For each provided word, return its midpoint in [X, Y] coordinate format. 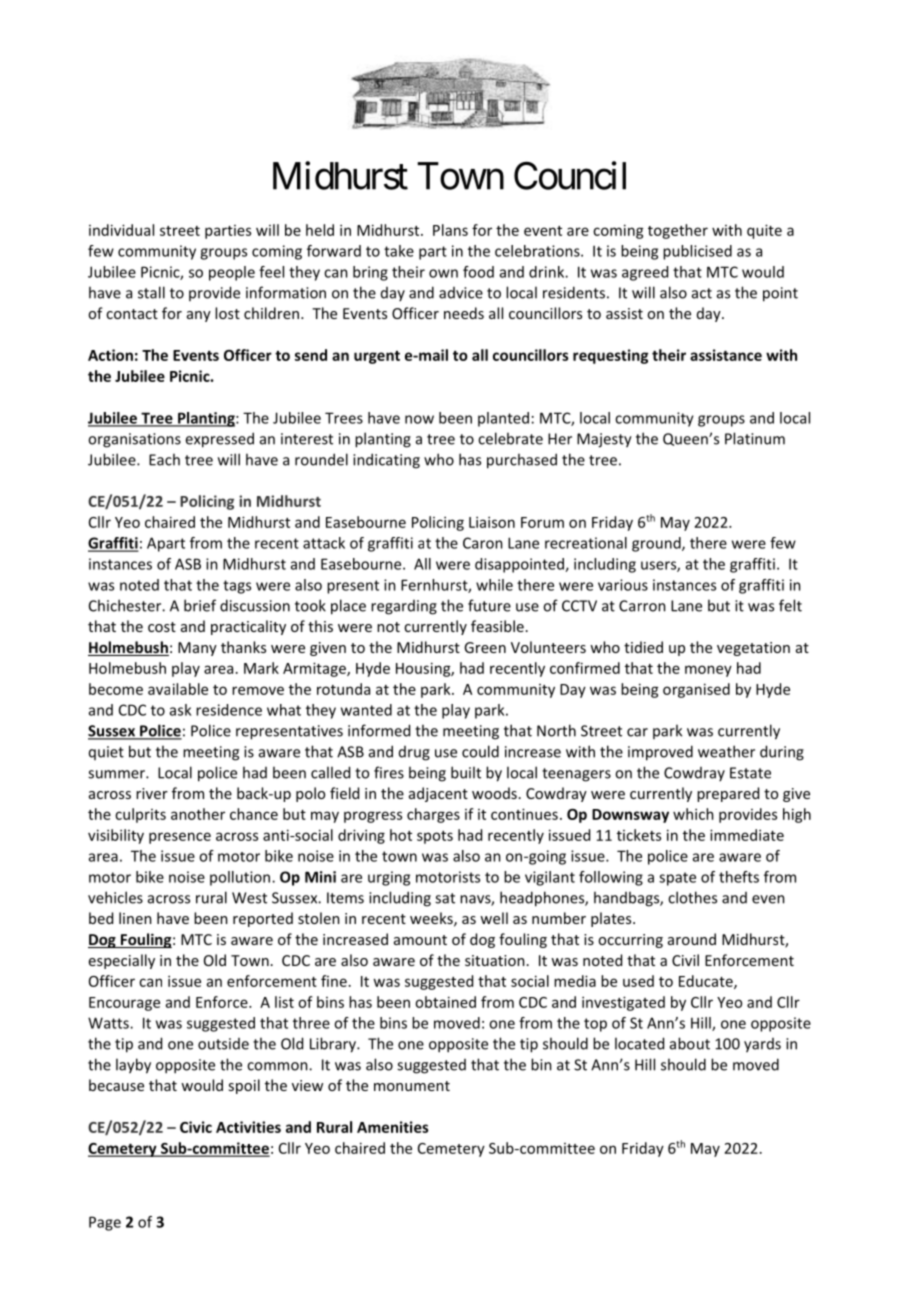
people [232, 273]
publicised [697, 252]
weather [726, 751]
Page [105, 1223]
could [480, 751]
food [478, 272]
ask [180, 710]
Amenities [393, 1127]
